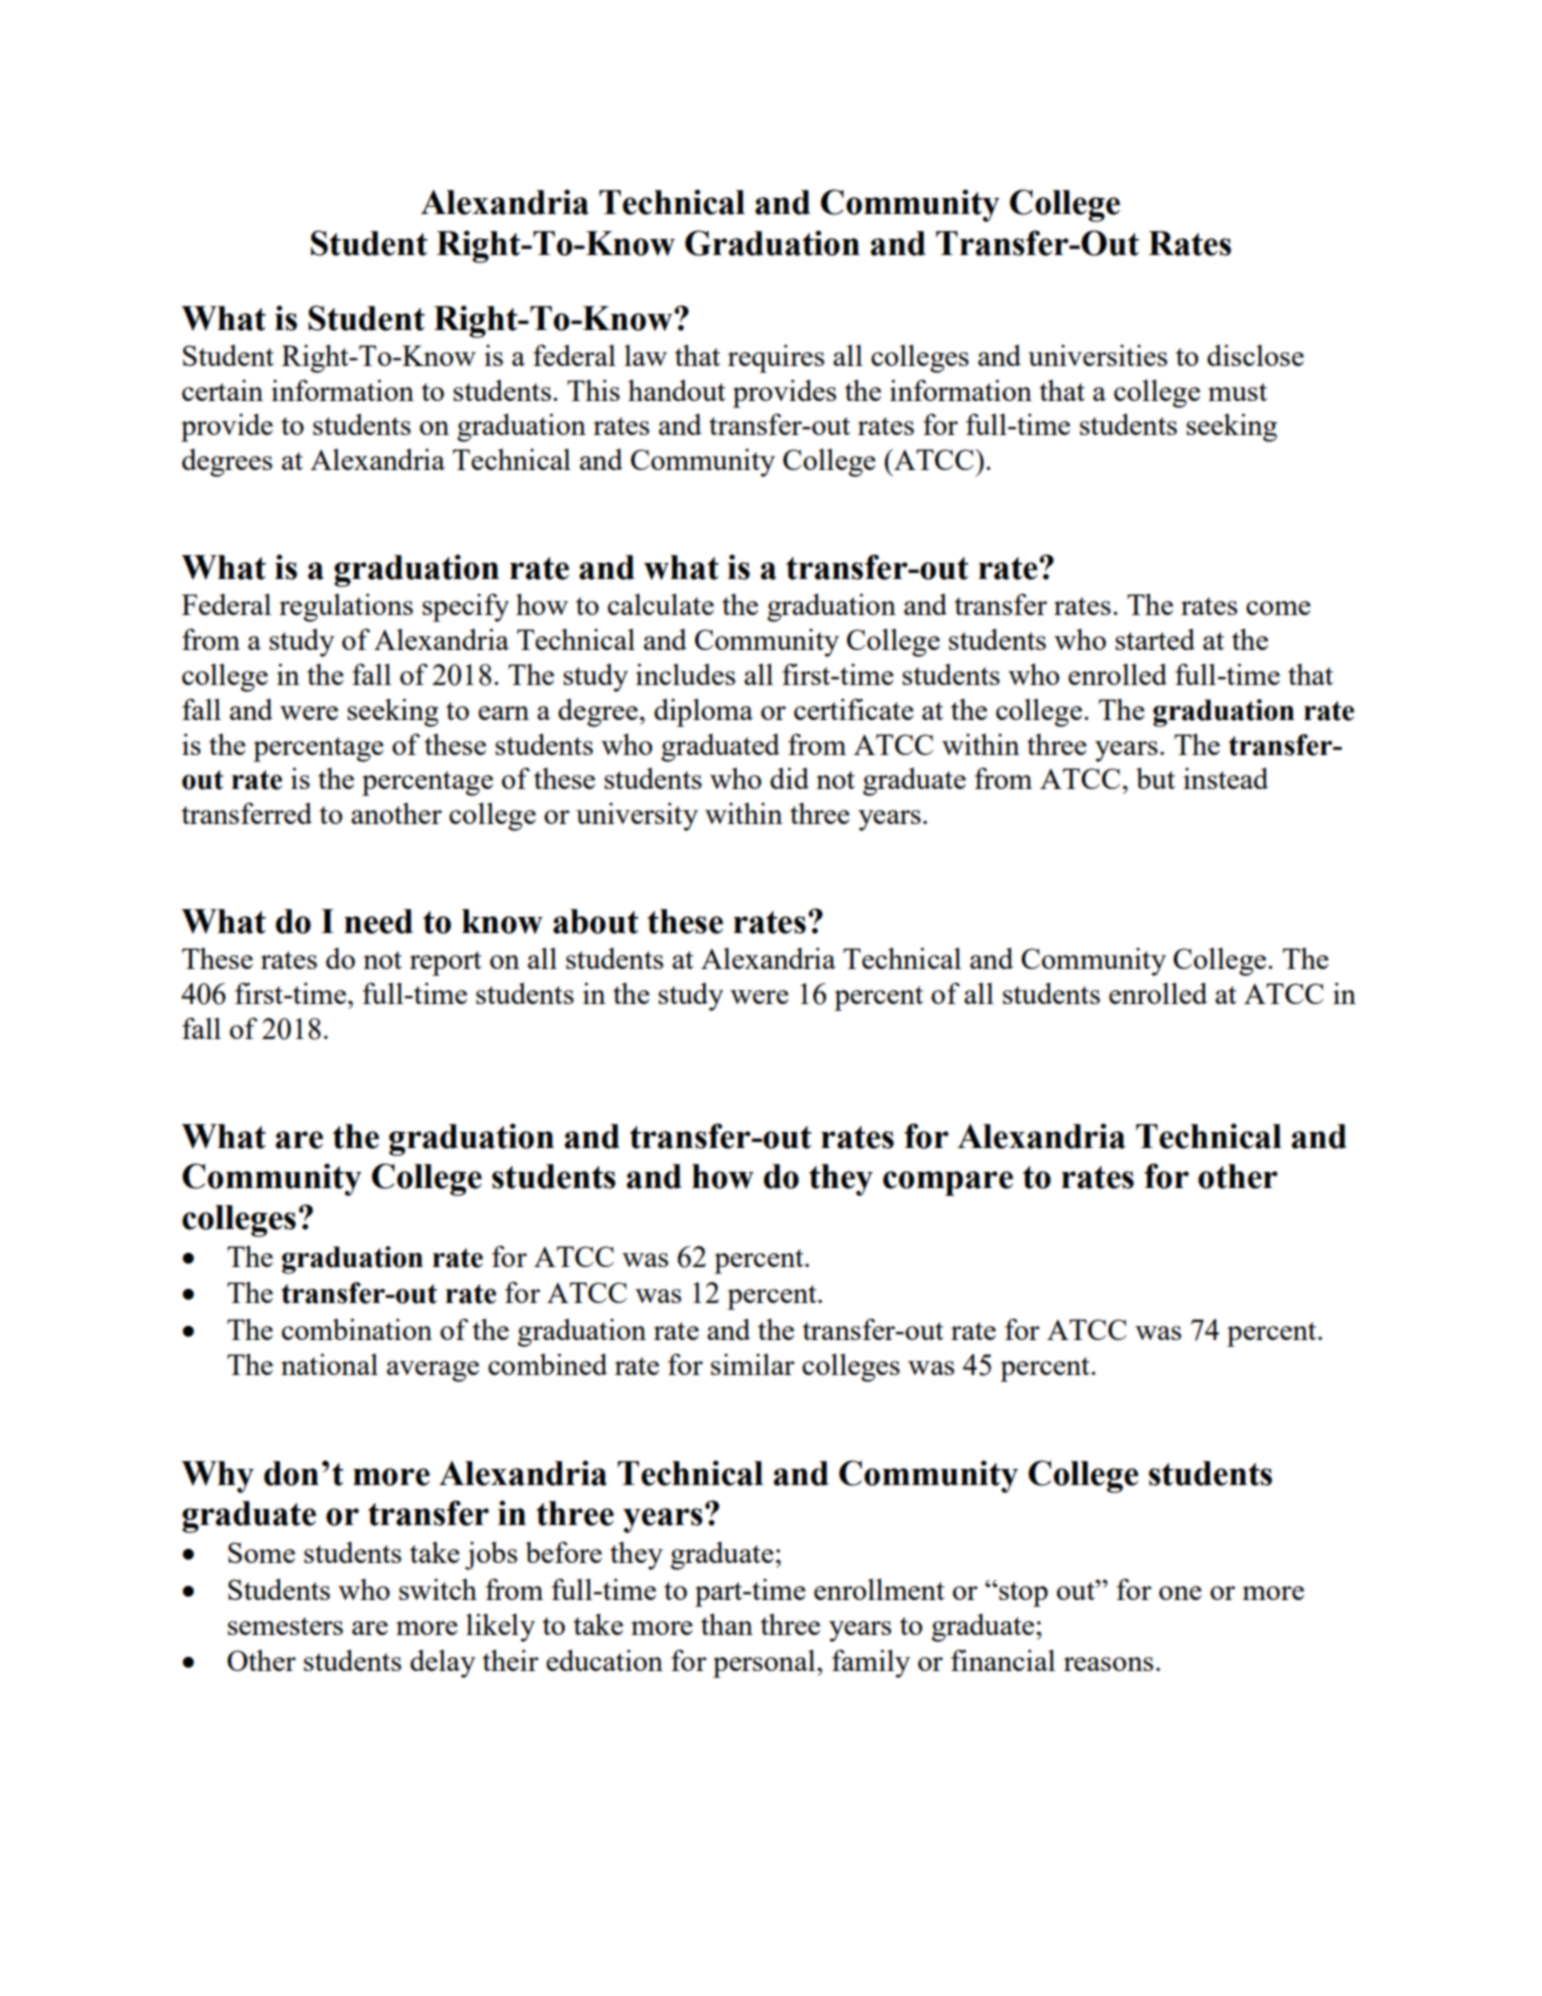  Describe the element at coordinates (222, 390) in the screenshot. I see `certain` at that location.
